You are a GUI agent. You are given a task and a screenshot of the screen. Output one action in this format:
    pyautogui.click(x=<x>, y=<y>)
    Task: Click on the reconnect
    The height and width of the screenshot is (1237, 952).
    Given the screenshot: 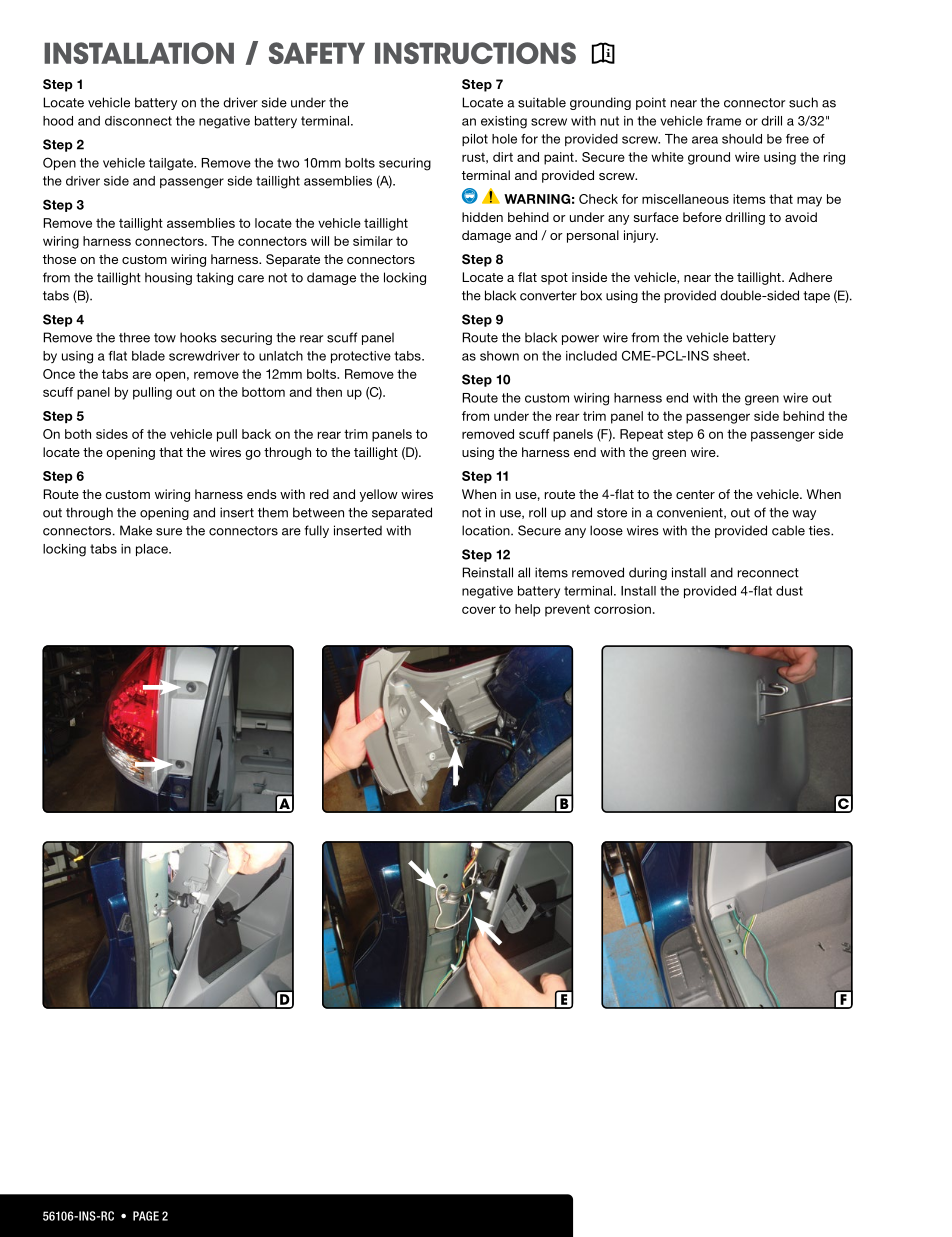 What is the action you would take?
    pyautogui.click(x=768, y=573)
